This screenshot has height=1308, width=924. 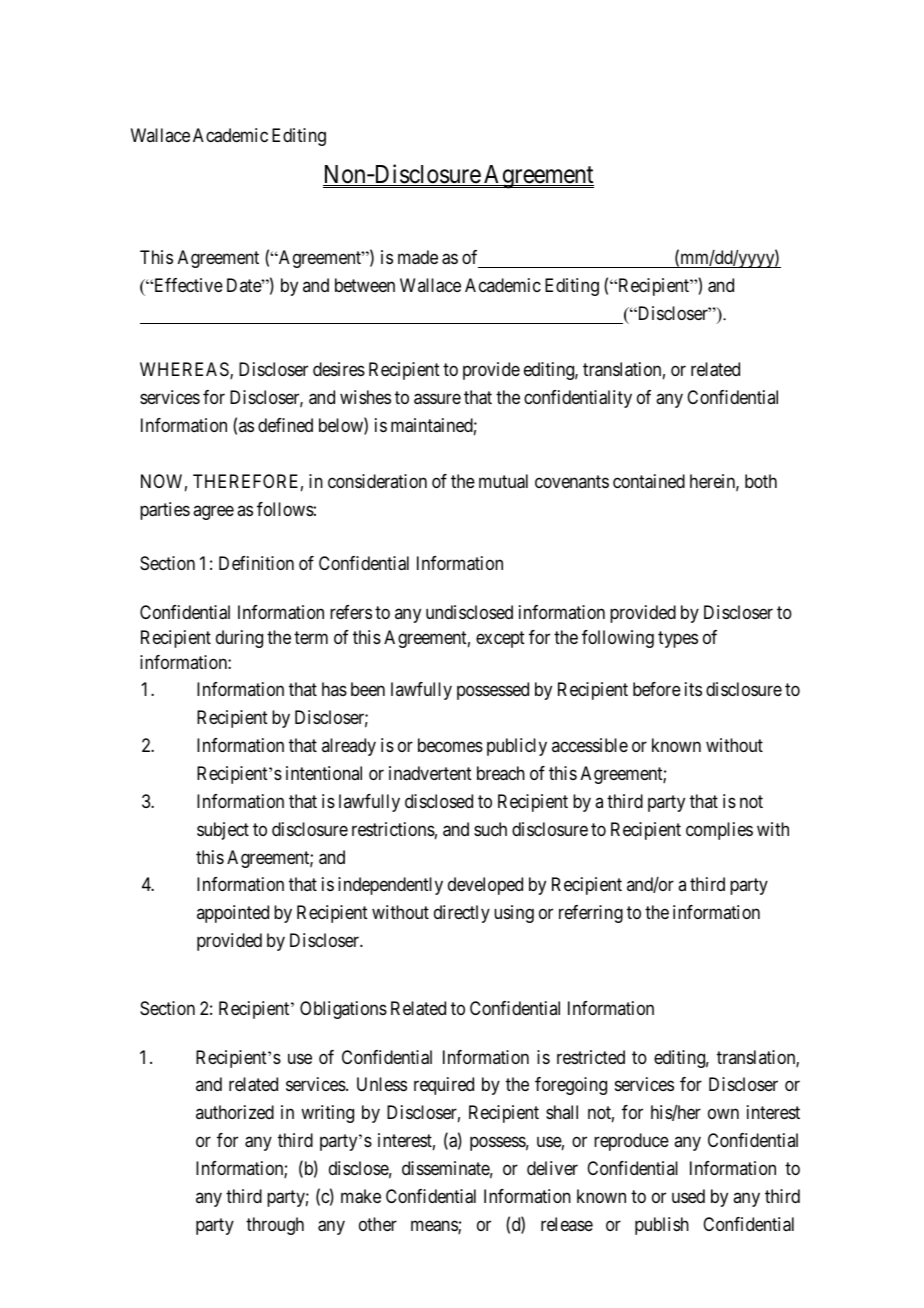 I want to click on means, so click(x=435, y=1227).
